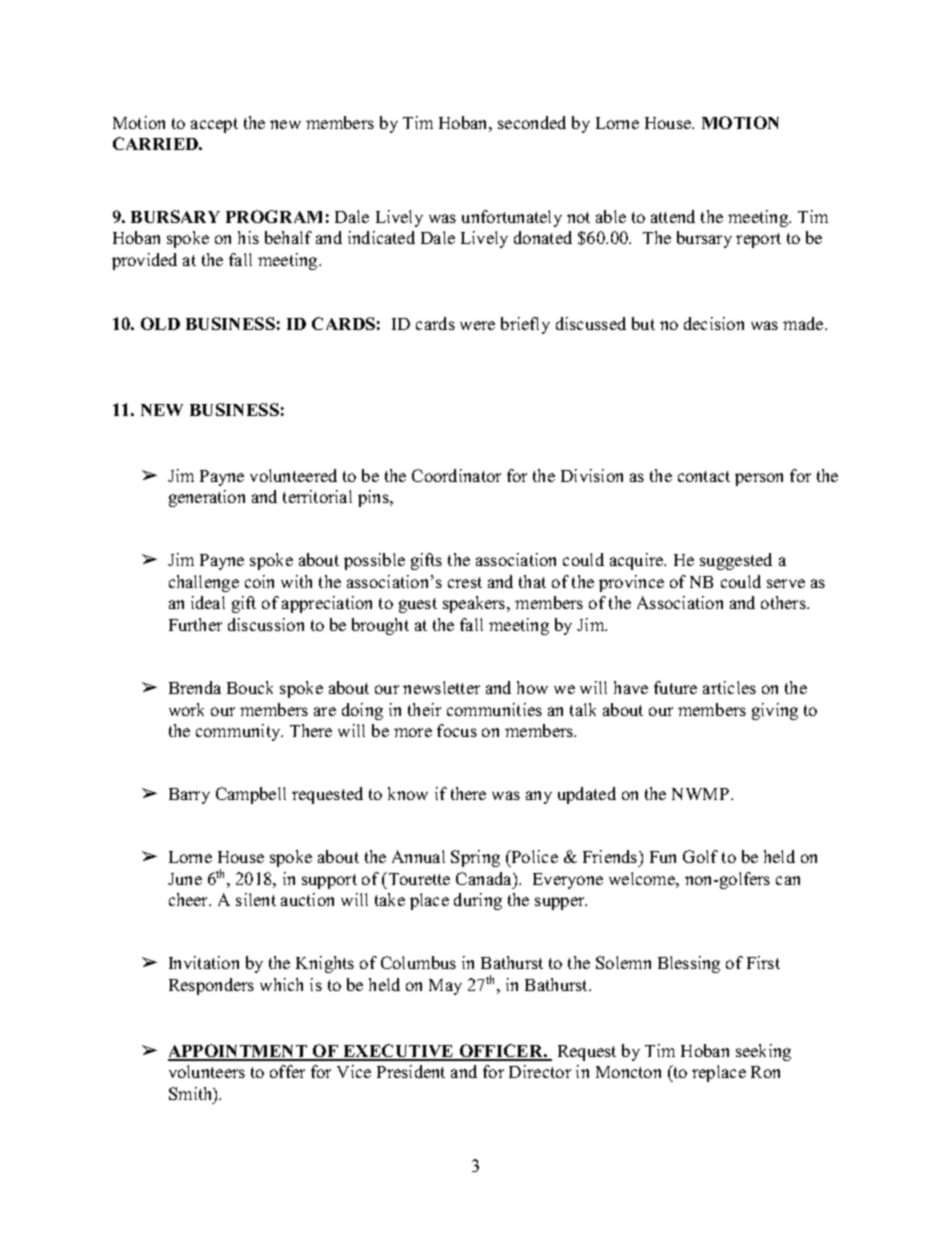 The height and width of the screenshot is (1233, 952). What do you see at coordinates (185, 879) in the screenshot?
I see `June` at bounding box center [185, 879].
